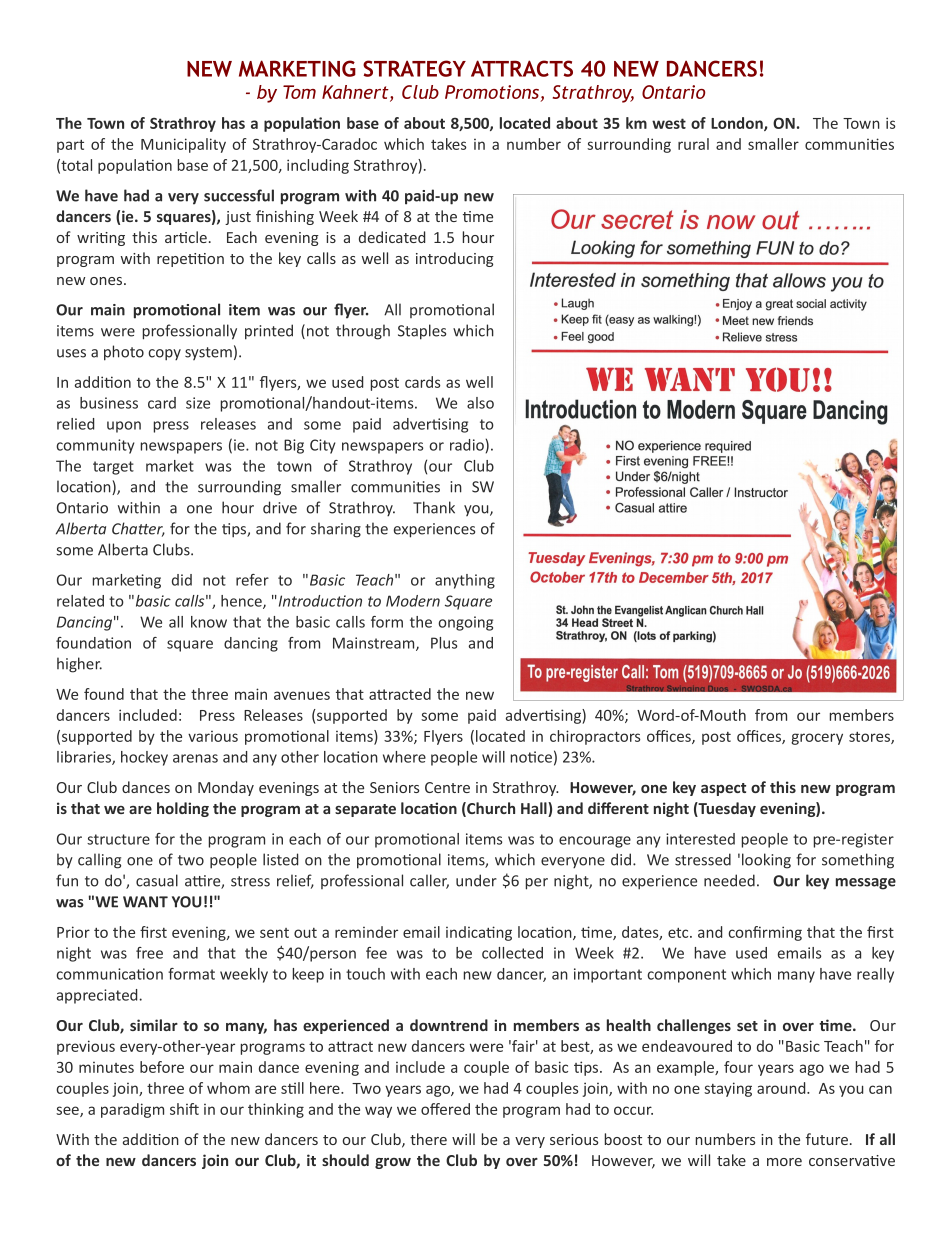  What do you see at coordinates (817, 739) in the screenshot?
I see `grocery` at bounding box center [817, 739].
